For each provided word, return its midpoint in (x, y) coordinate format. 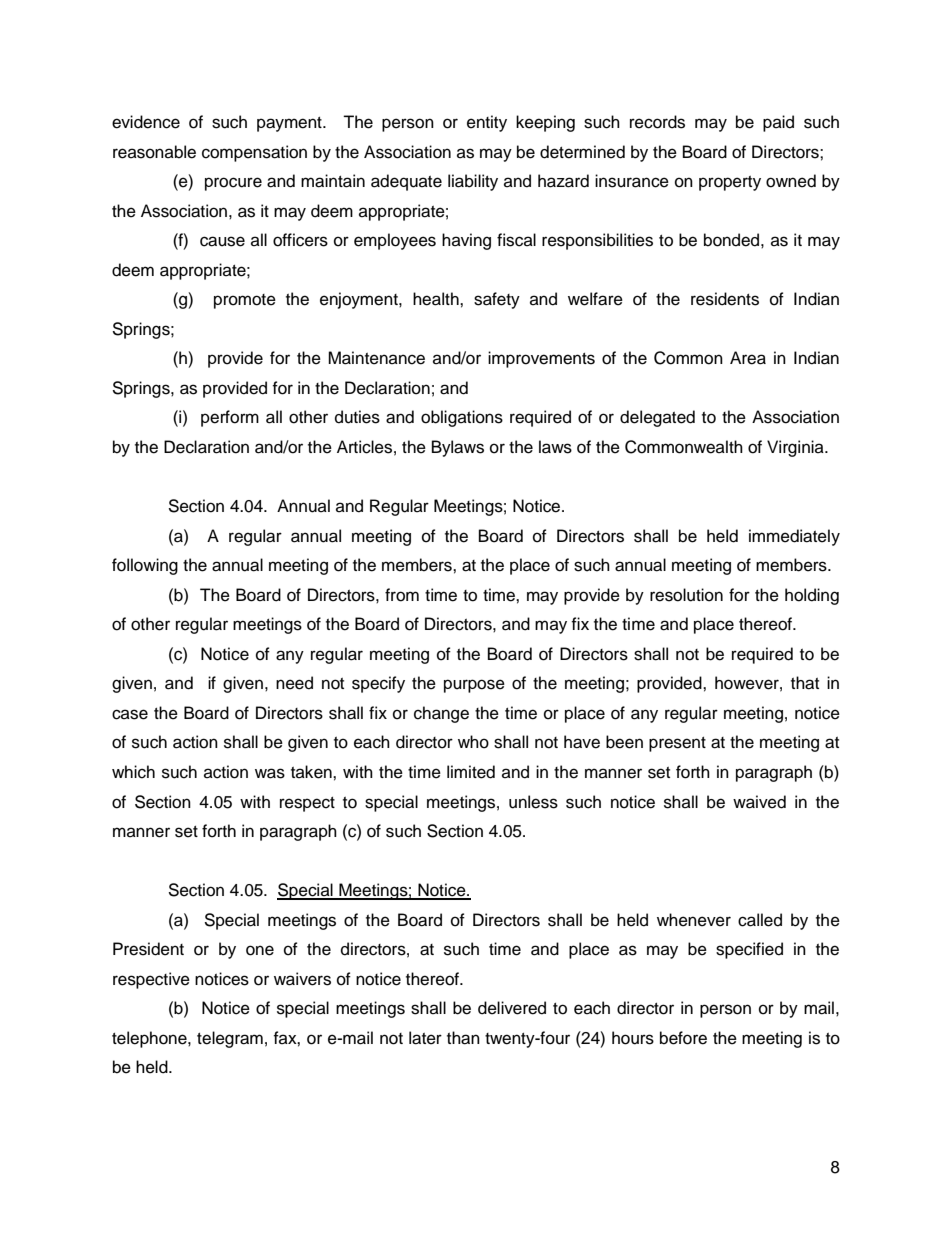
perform (230, 418)
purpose (474, 686)
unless (533, 802)
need (294, 683)
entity (487, 123)
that (805, 683)
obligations (462, 418)
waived (759, 802)
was (270, 773)
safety (497, 300)
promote (245, 301)
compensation (254, 153)
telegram (230, 1039)
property (730, 183)
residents (725, 299)
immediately (794, 537)
